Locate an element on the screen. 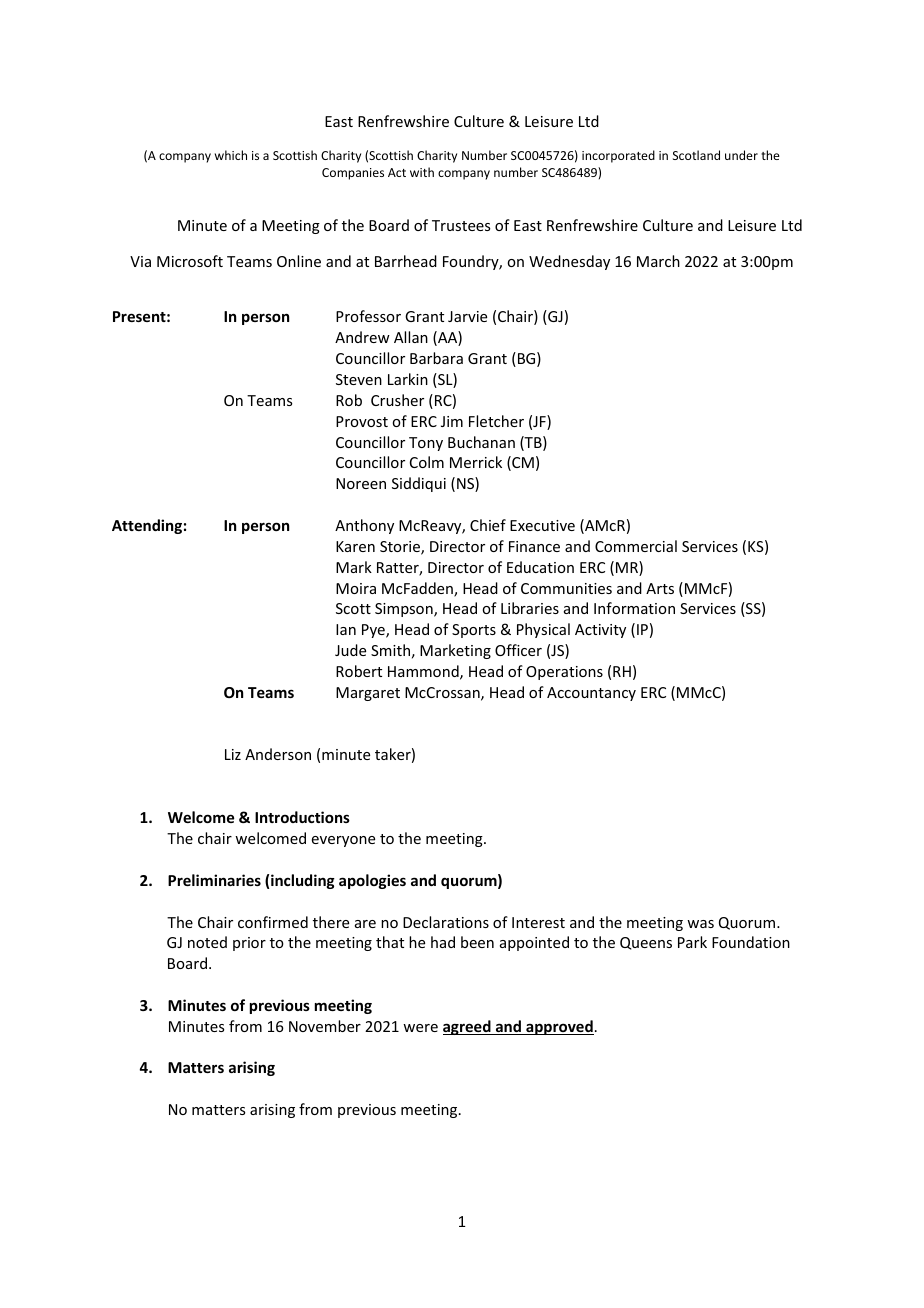 The height and width of the screenshot is (1308, 924). noted is located at coordinates (207, 942).
